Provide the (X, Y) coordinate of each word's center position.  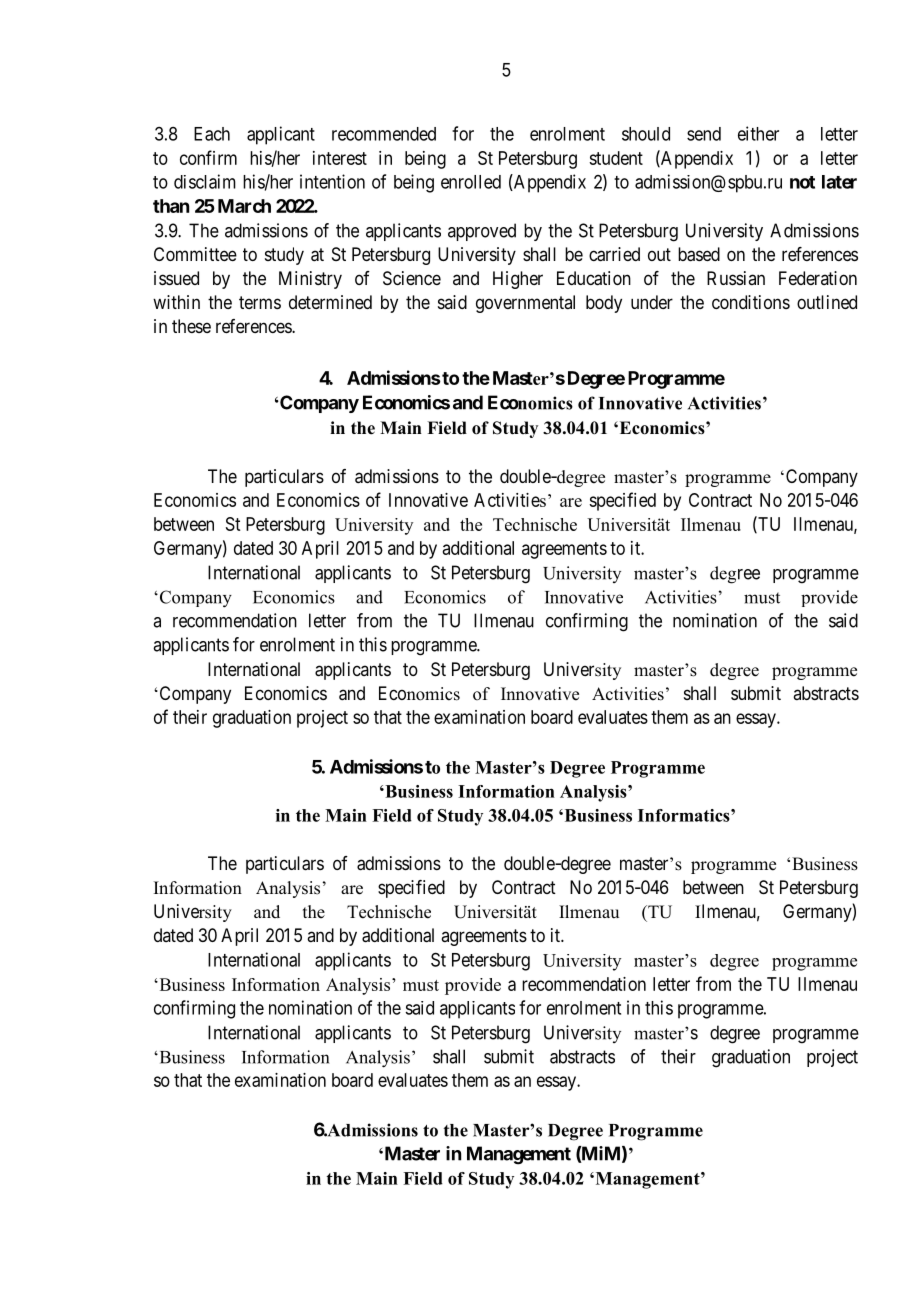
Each (212, 134)
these (191, 326)
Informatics (685, 815)
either (758, 133)
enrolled (471, 182)
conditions (751, 302)
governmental (525, 304)
